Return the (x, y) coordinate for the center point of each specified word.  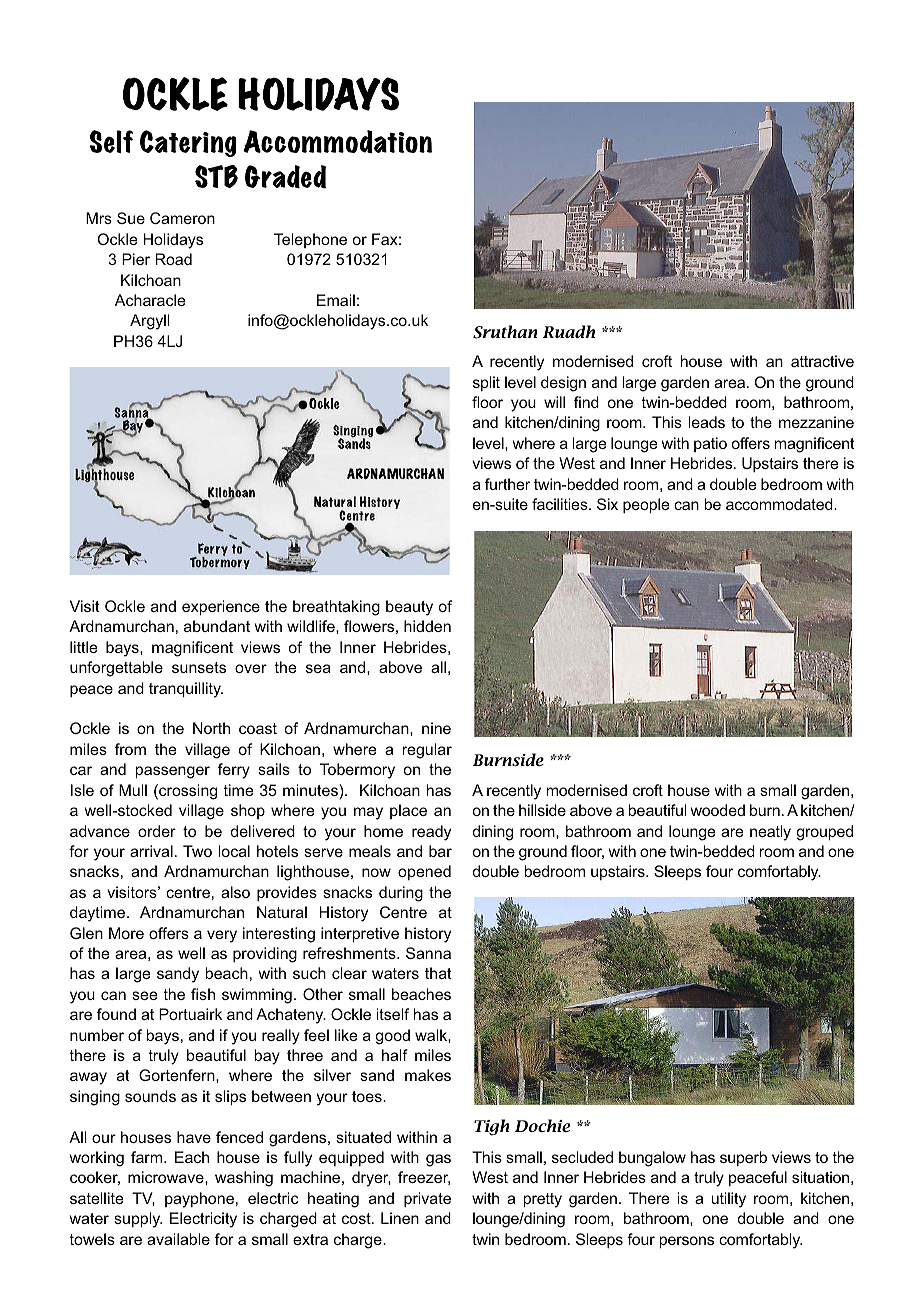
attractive (822, 361)
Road (173, 259)
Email (336, 300)
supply (138, 1220)
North (211, 728)
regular (427, 751)
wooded (717, 810)
